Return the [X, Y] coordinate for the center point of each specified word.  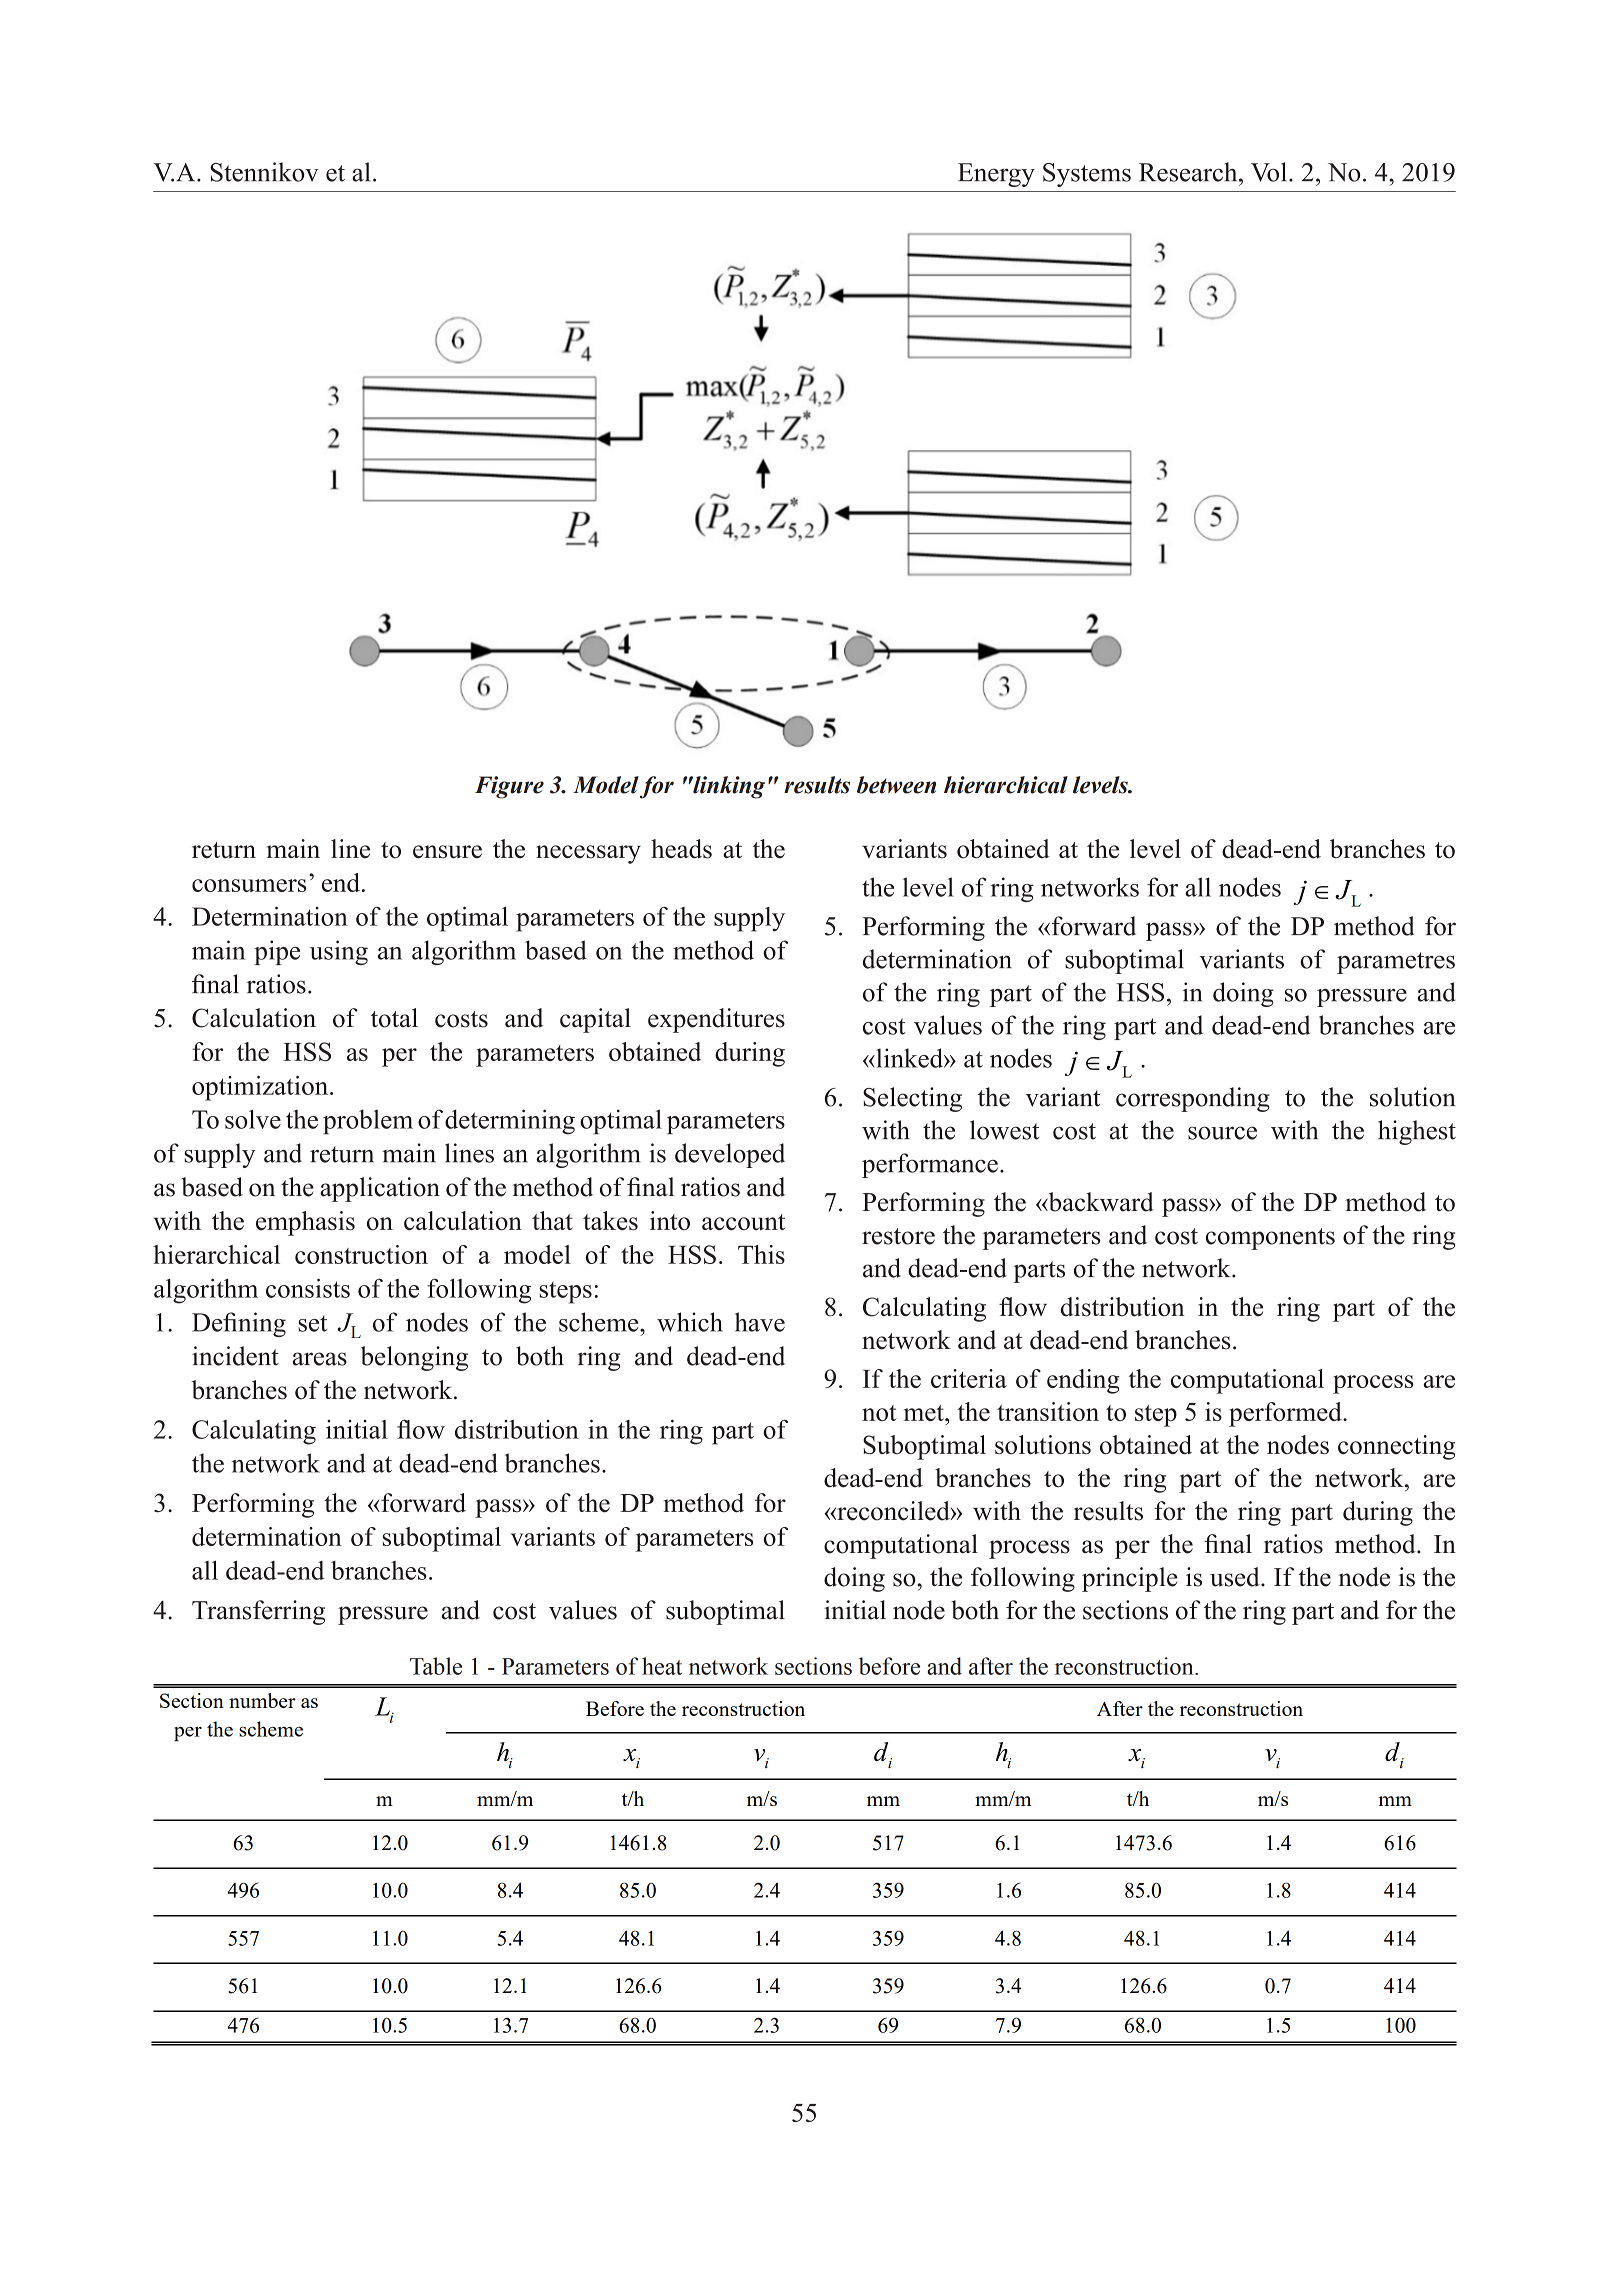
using [339, 952]
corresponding [1193, 1099]
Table [436, 1666]
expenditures [716, 1020]
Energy [996, 175]
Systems [1087, 175]
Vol [1269, 172]
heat [662, 1666]
